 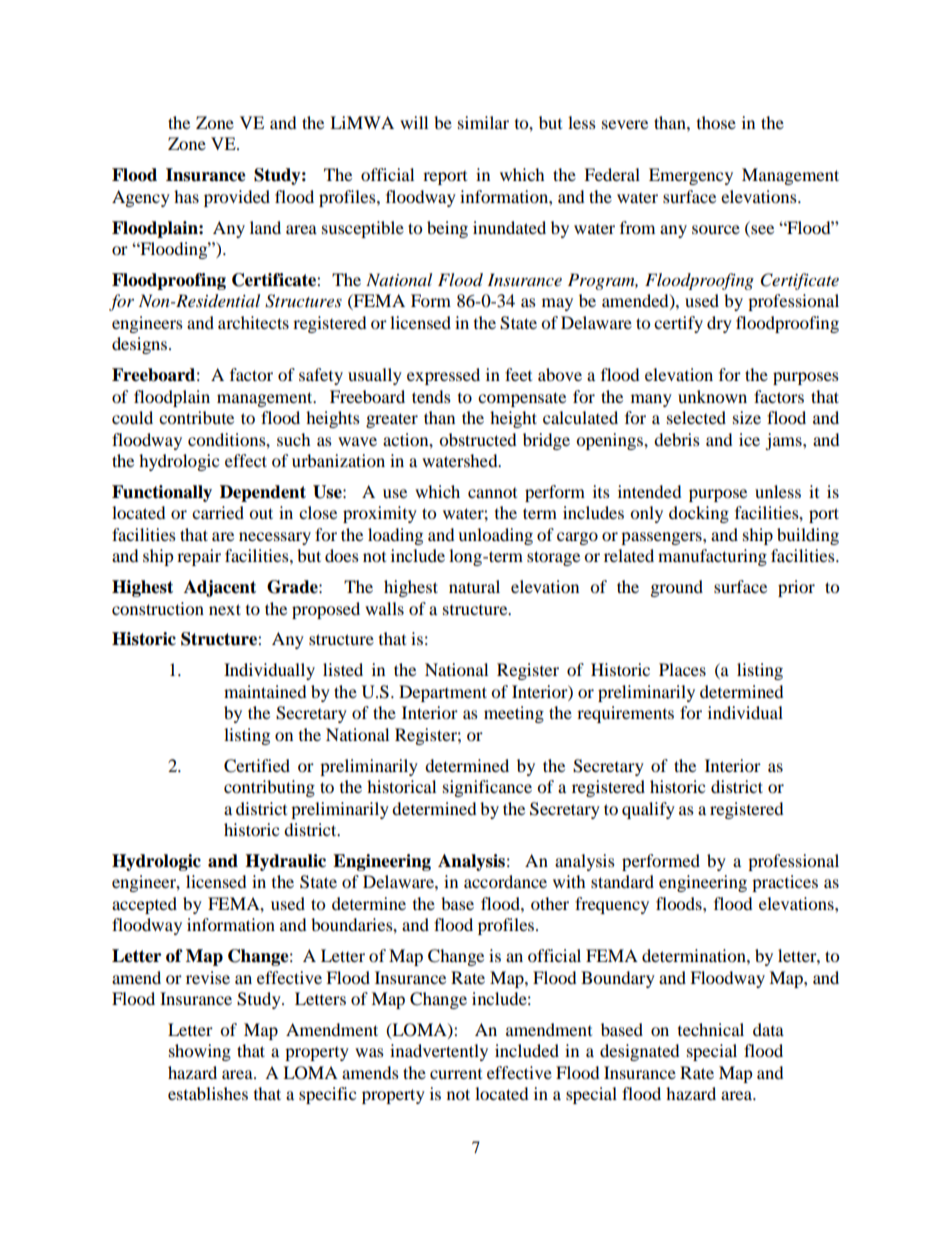 What do you see at coordinates (285, 862) in the screenshot?
I see `Hydraulic` at bounding box center [285, 862].
